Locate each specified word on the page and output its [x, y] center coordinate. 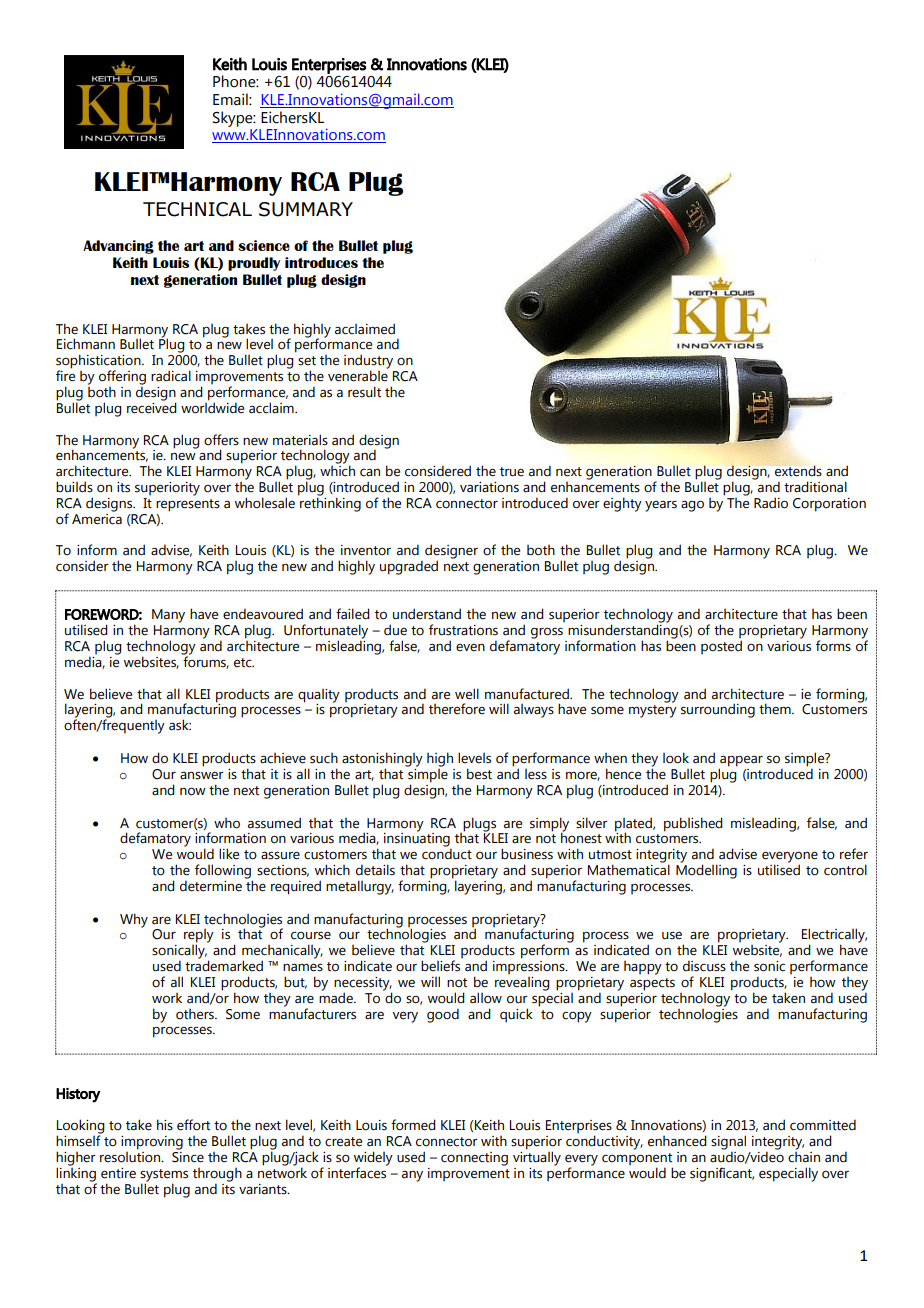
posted [721, 647]
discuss [704, 966]
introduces [321, 262]
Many [168, 616]
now [193, 791]
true [512, 472]
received [152, 407]
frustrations [463, 630]
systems [164, 1176]
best [479, 774]
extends [798, 471]
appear [741, 762]
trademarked [224, 965]
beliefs [440, 966]
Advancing [118, 247]
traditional [815, 487]
